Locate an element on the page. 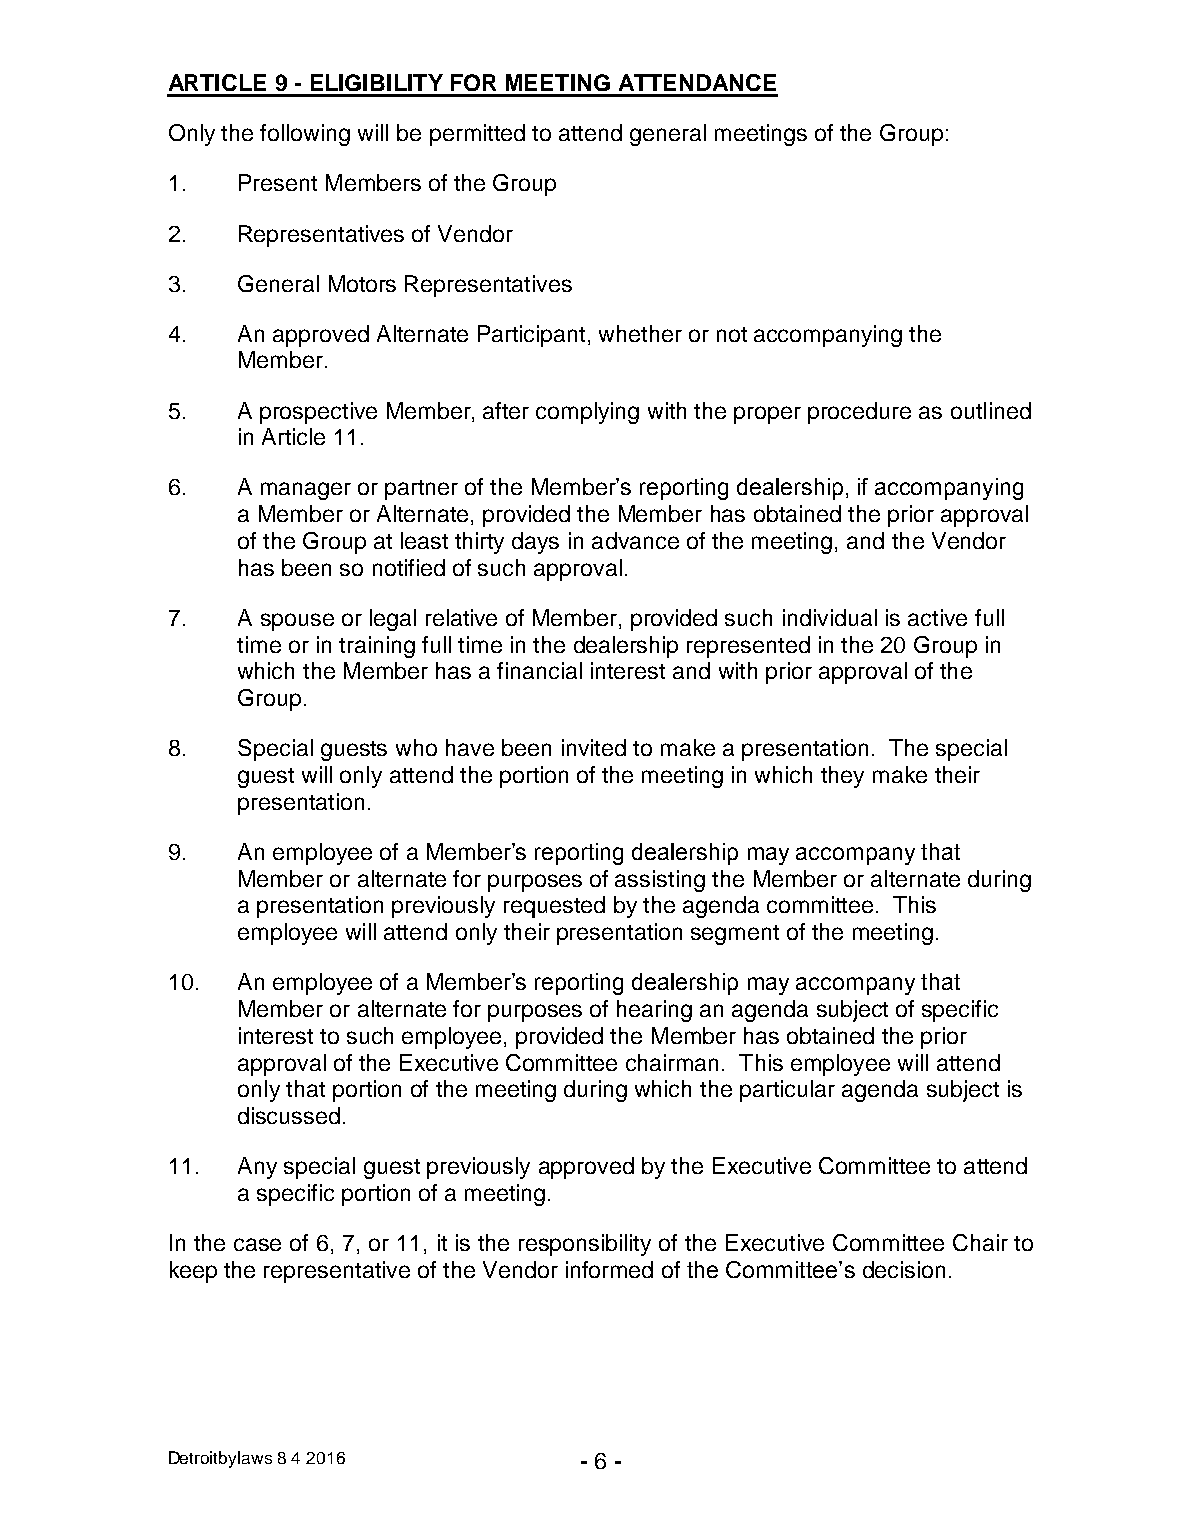  invited is located at coordinates (594, 747).
